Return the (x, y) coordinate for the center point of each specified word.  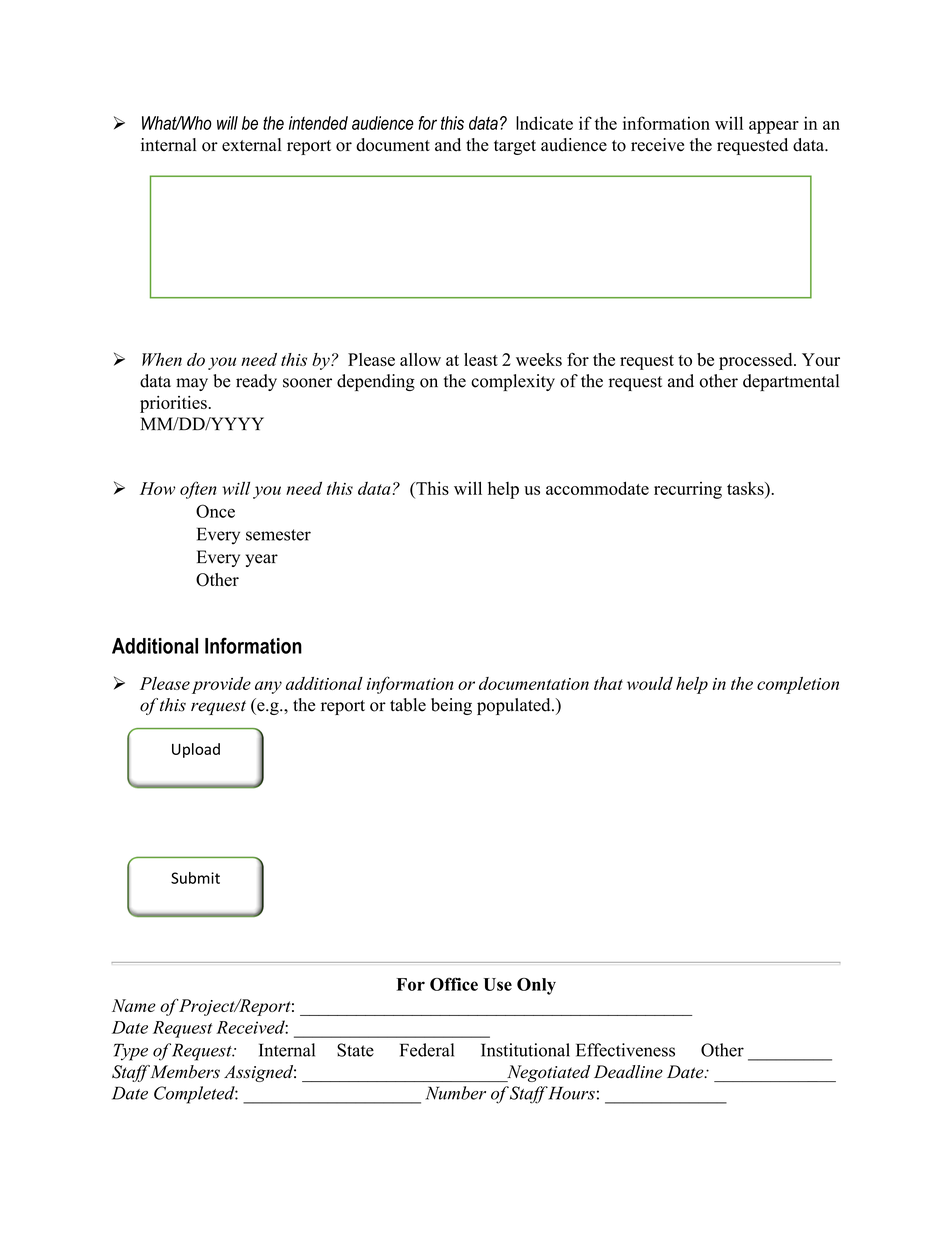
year (261, 560)
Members (185, 1072)
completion (798, 685)
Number (456, 1093)
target (515, 147)
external (251, 144)
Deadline (628, 1071)
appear (774, 127)
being (451, 706)
